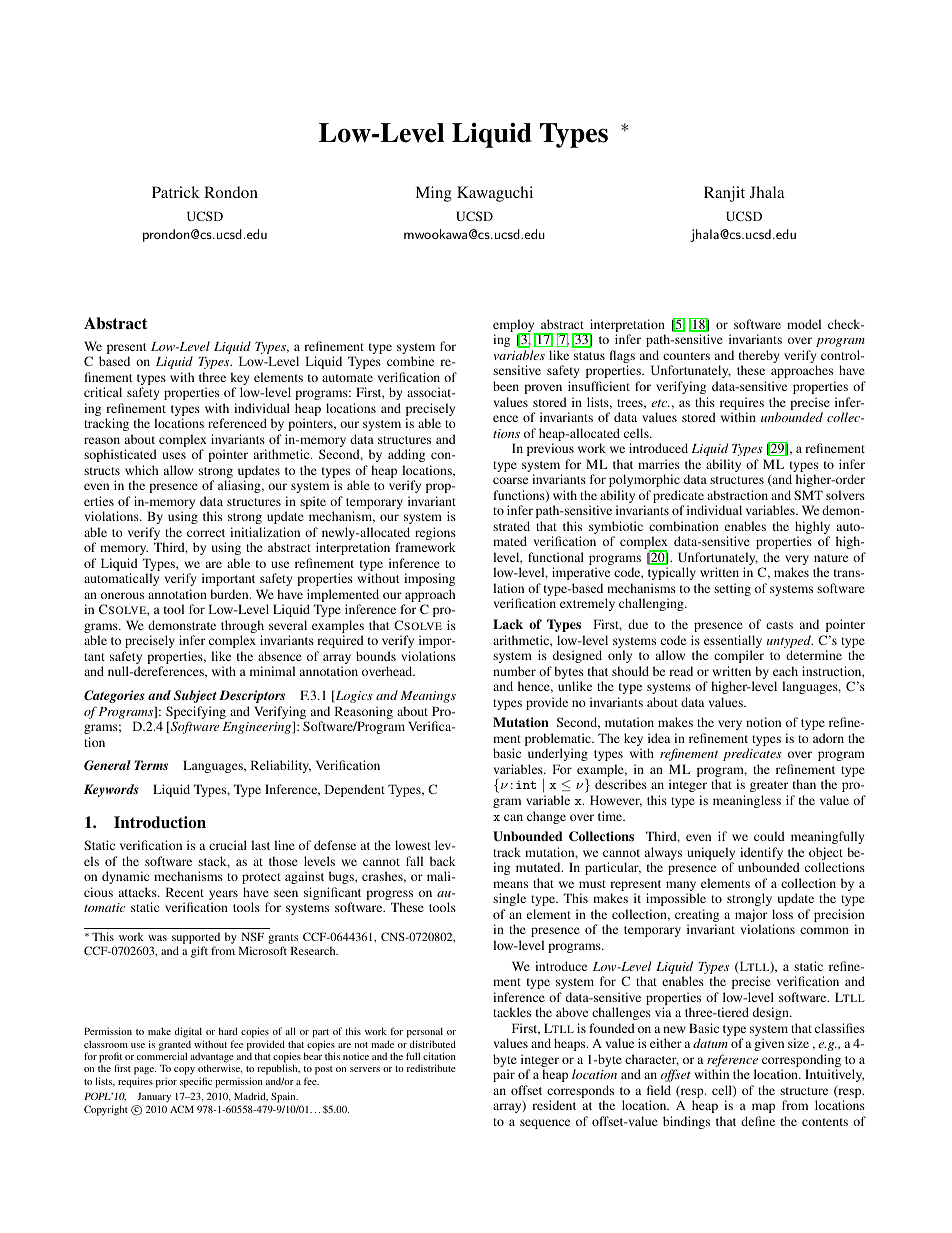 The height and width of the page is (1233, 952). What do you see at coordinates (176, 192) in the page?
I see `Patrick` at bounding box center [176, 192].
